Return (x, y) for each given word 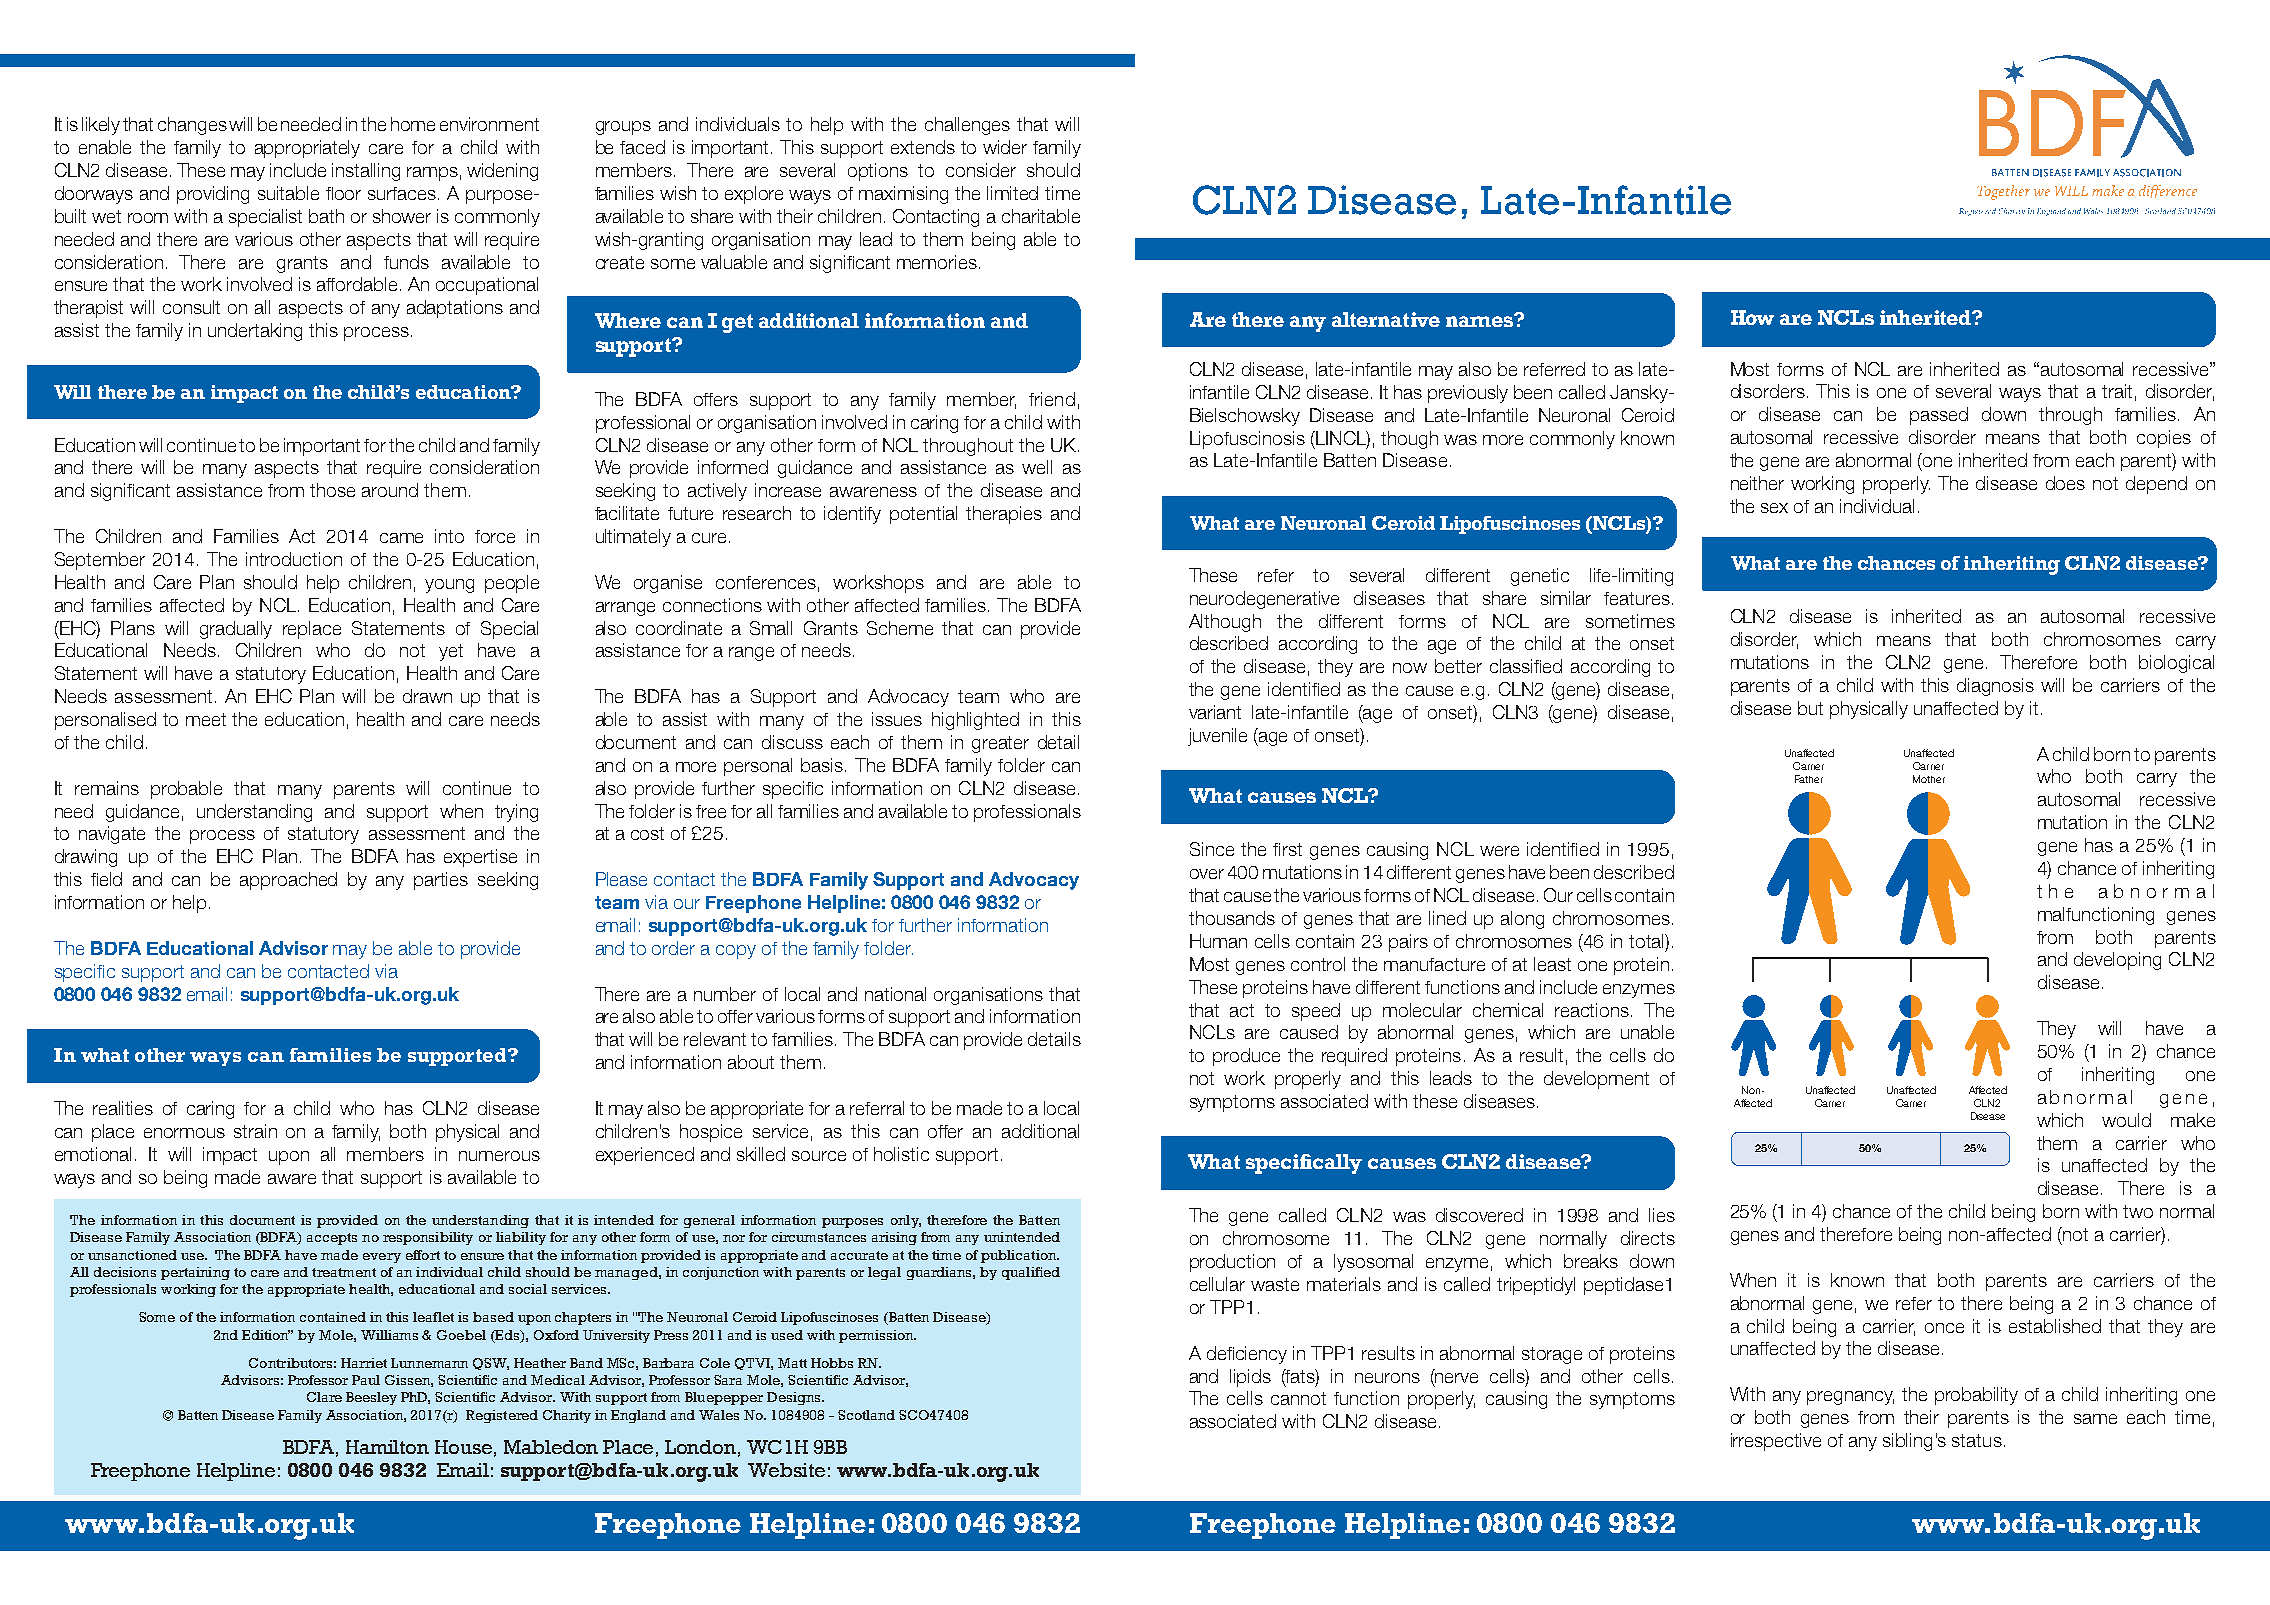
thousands (1232, 918)
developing (2117, 961)
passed (1939, 416)
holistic (901, 1154)
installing (366, 172)
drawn (427, 696)
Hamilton (387, 1447)
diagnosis (1995, 687)
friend (1052, 399)
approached (288, 881)
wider (1005, 147)
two (2138, 1211)
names (1480, 320)
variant (1215, 712)
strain (255, 1131)
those (332, 490)
